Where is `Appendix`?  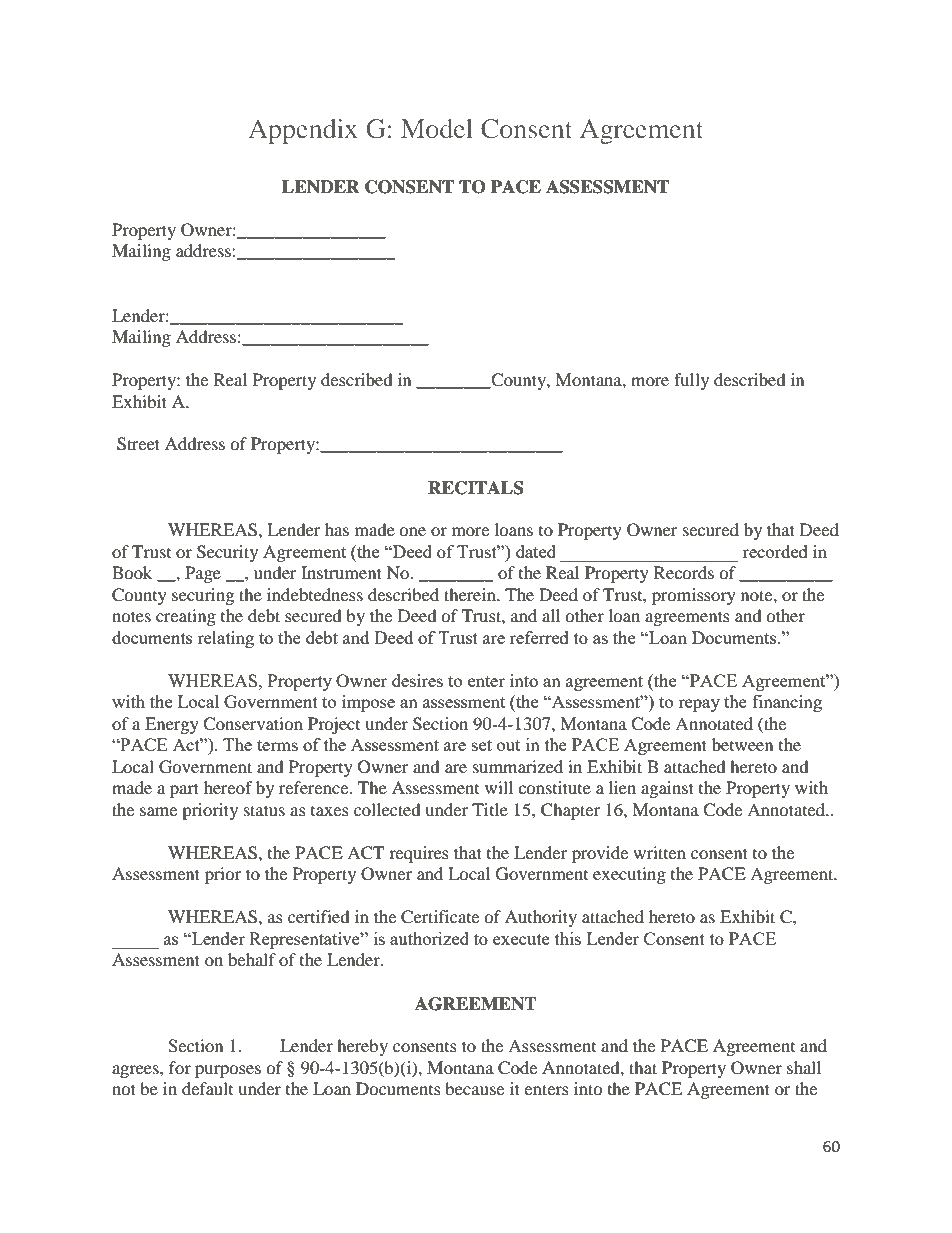 Appendix is located at coordinates (303, 131).
